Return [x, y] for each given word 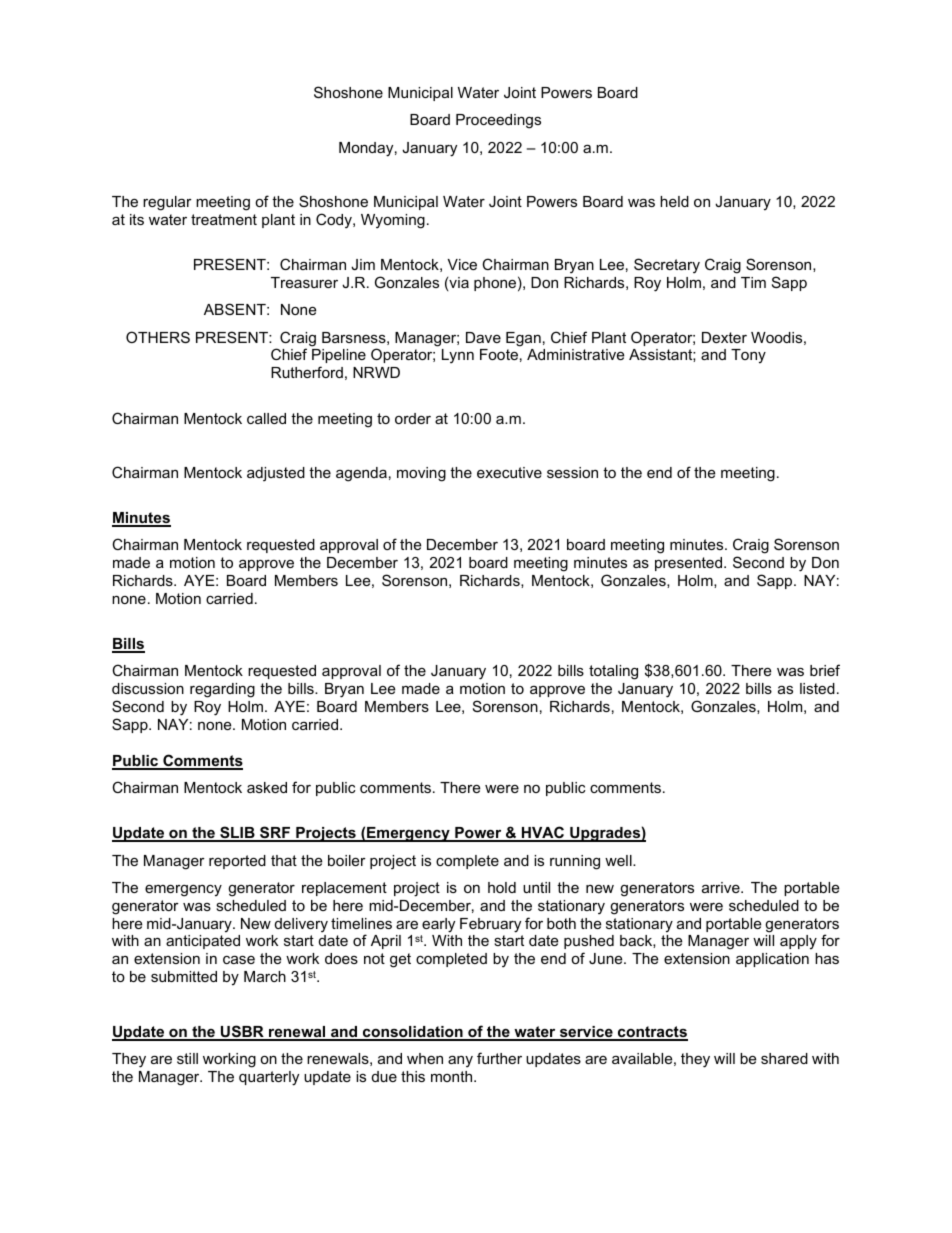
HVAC [543, 833]
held [674, 201]
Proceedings [498, 121]
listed [817, 688]
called [266, 418]
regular [167, 203]
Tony [748, 356]
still [187, 1058]
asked [267, 787]
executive [509, 472]
